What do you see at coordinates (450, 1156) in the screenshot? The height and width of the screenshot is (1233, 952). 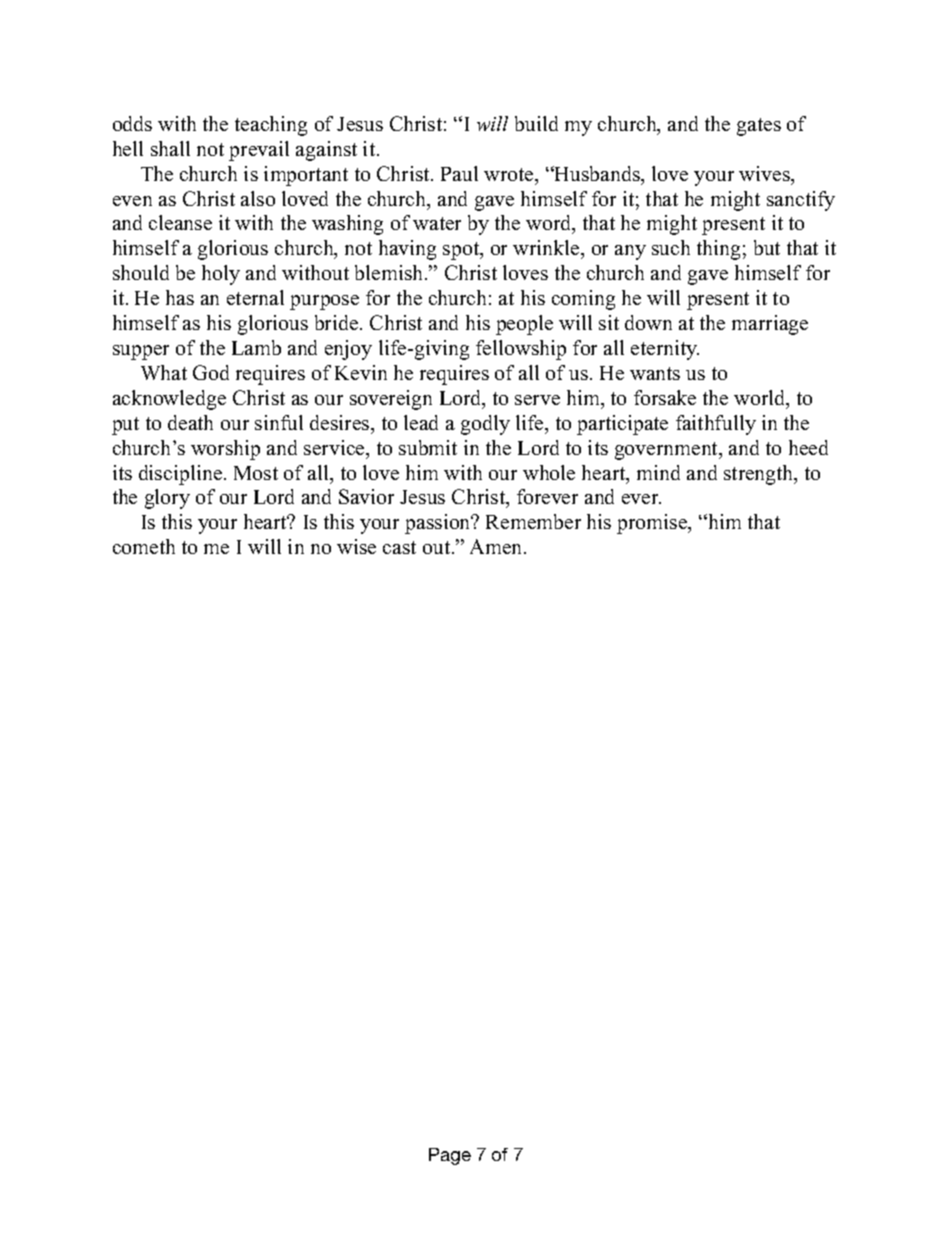 I see `Page` at bounding box center [450, 1156].
